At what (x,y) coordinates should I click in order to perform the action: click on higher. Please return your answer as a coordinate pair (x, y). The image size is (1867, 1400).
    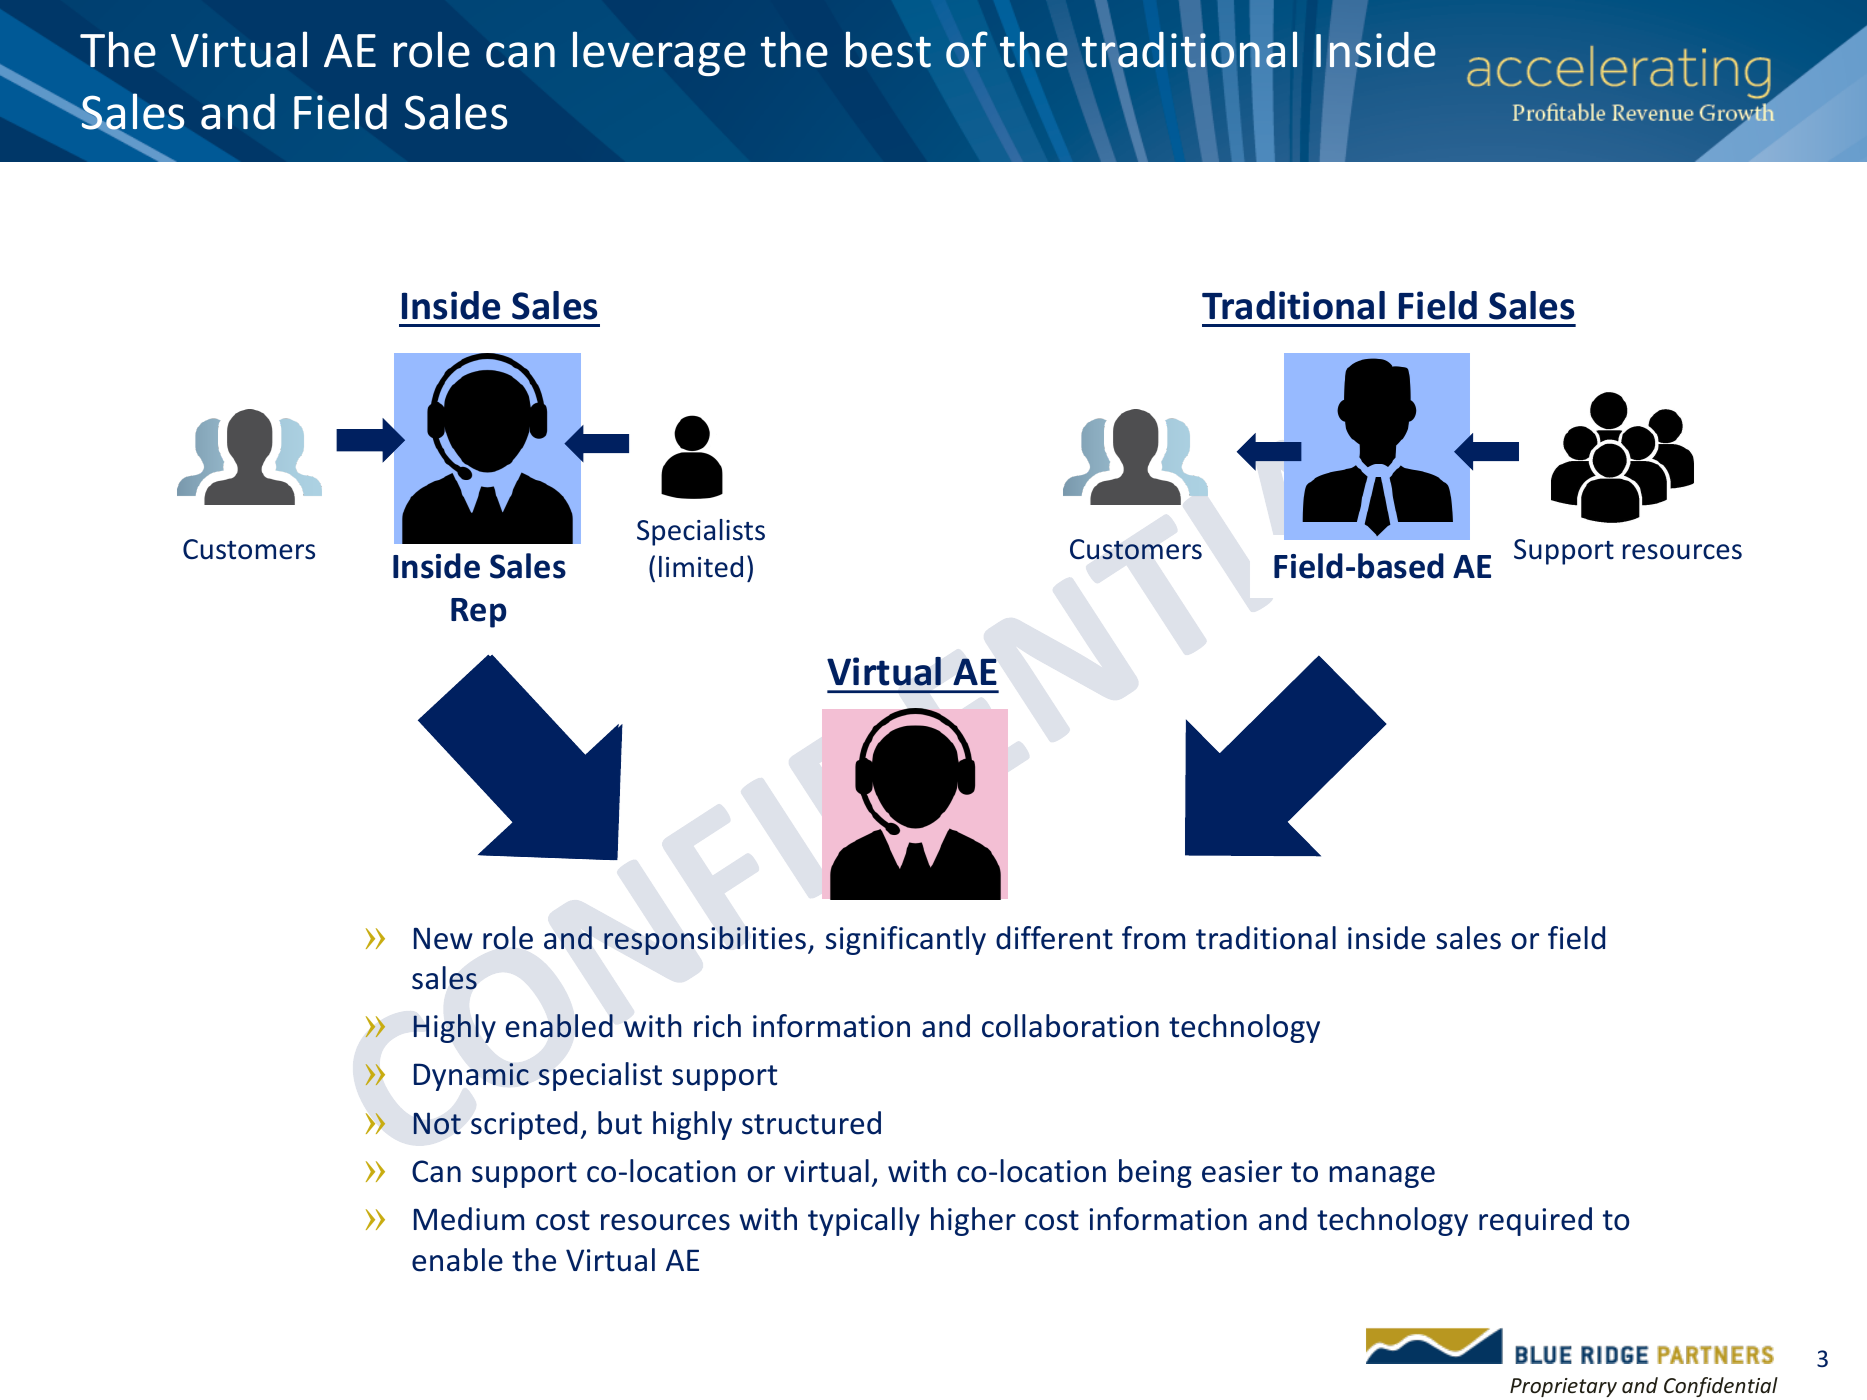
    Looking at the image, I should click on (973, 1221).
